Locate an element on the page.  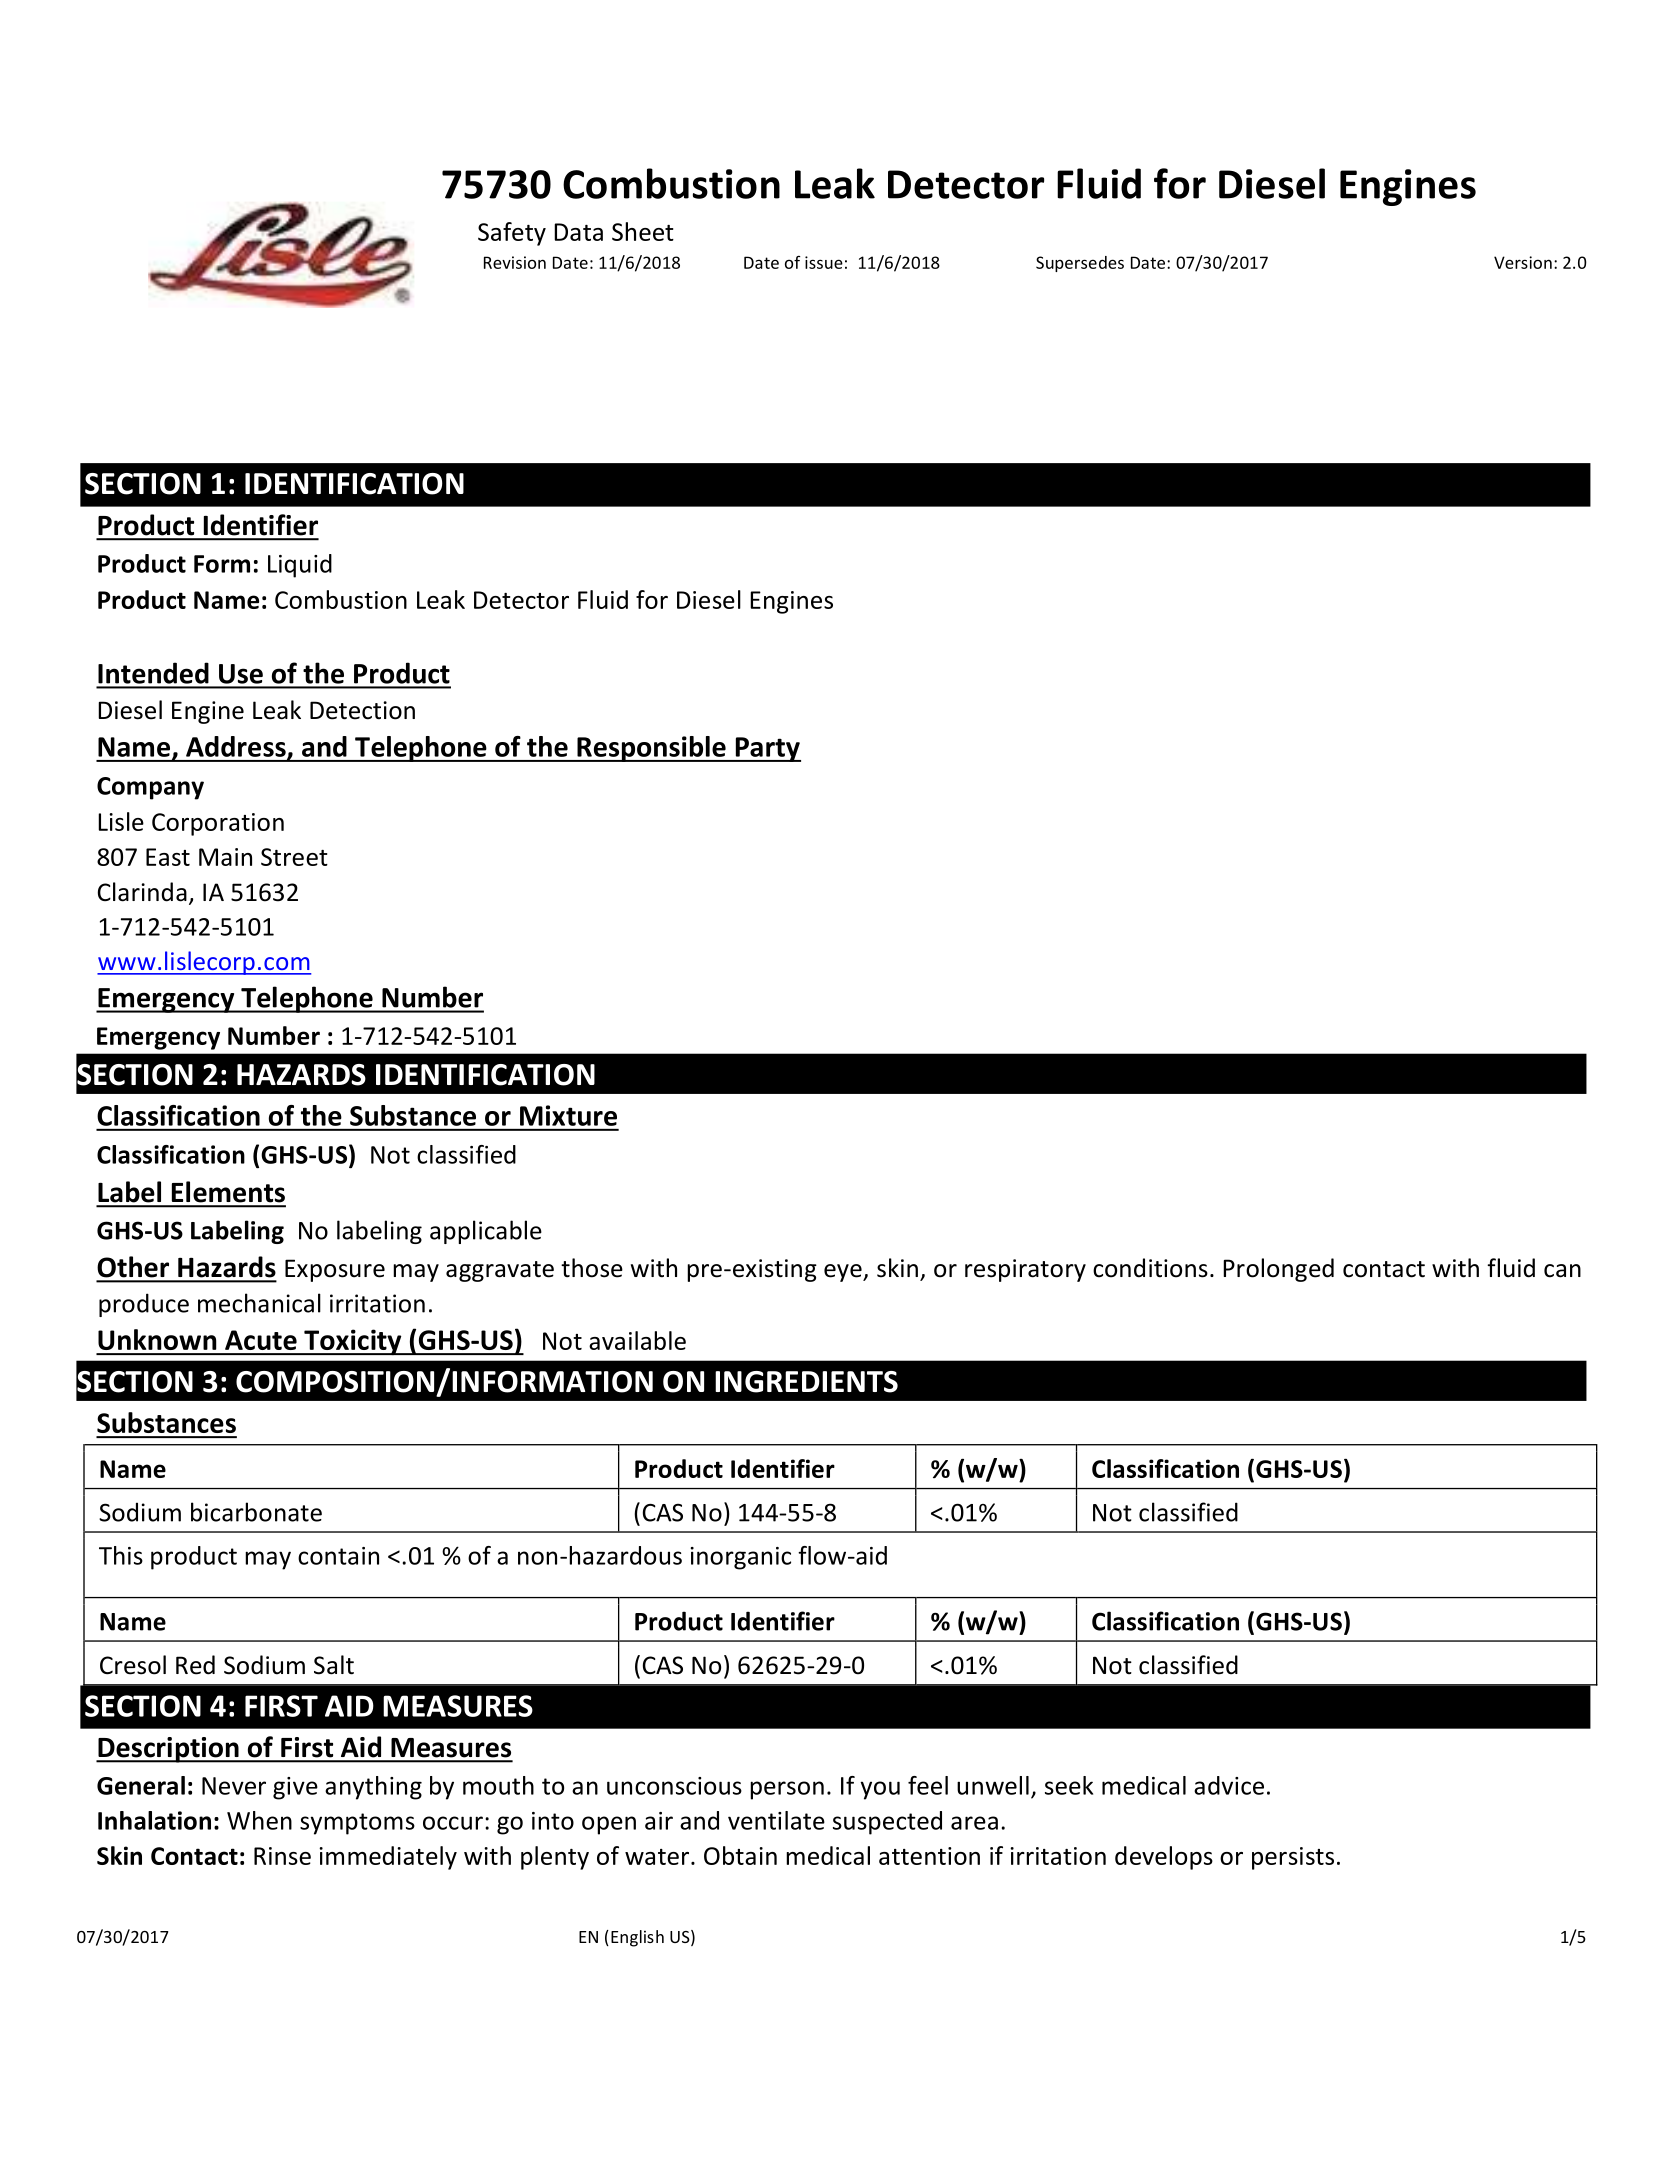
Rinse is located at coordinates (282, 1856).
